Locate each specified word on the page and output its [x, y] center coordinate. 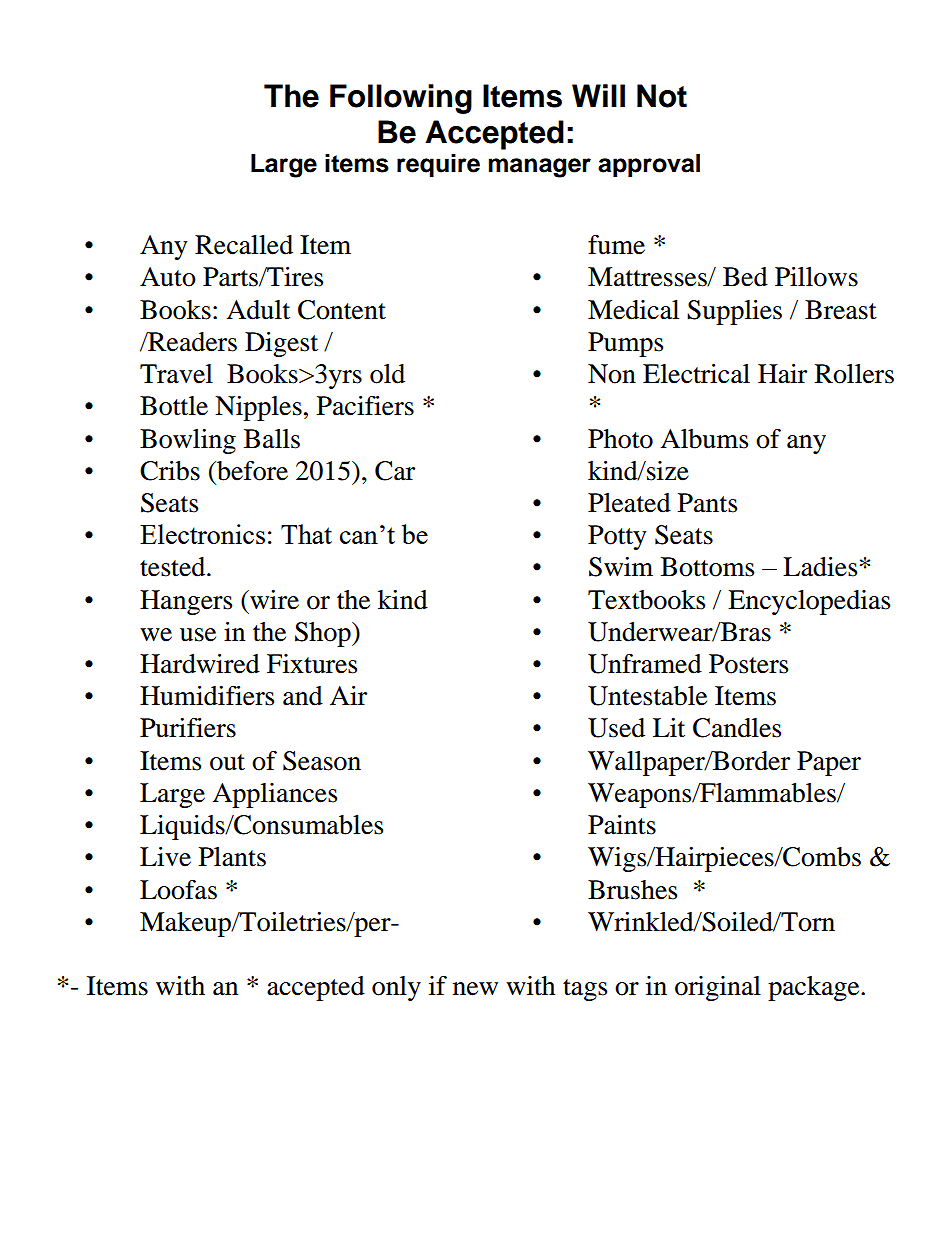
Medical [633, 310]
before [251, 471]
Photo [620, 439]
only [396, 988]
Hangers [186, 602]
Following [401, 99]
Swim [621, 567]
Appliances [274, 795]
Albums [704, 439]
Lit [669, 728]
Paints [622, 825]
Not [662, 96]
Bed [745, 277]
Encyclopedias [809, 602]
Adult [258, 310]
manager [540, 168]
